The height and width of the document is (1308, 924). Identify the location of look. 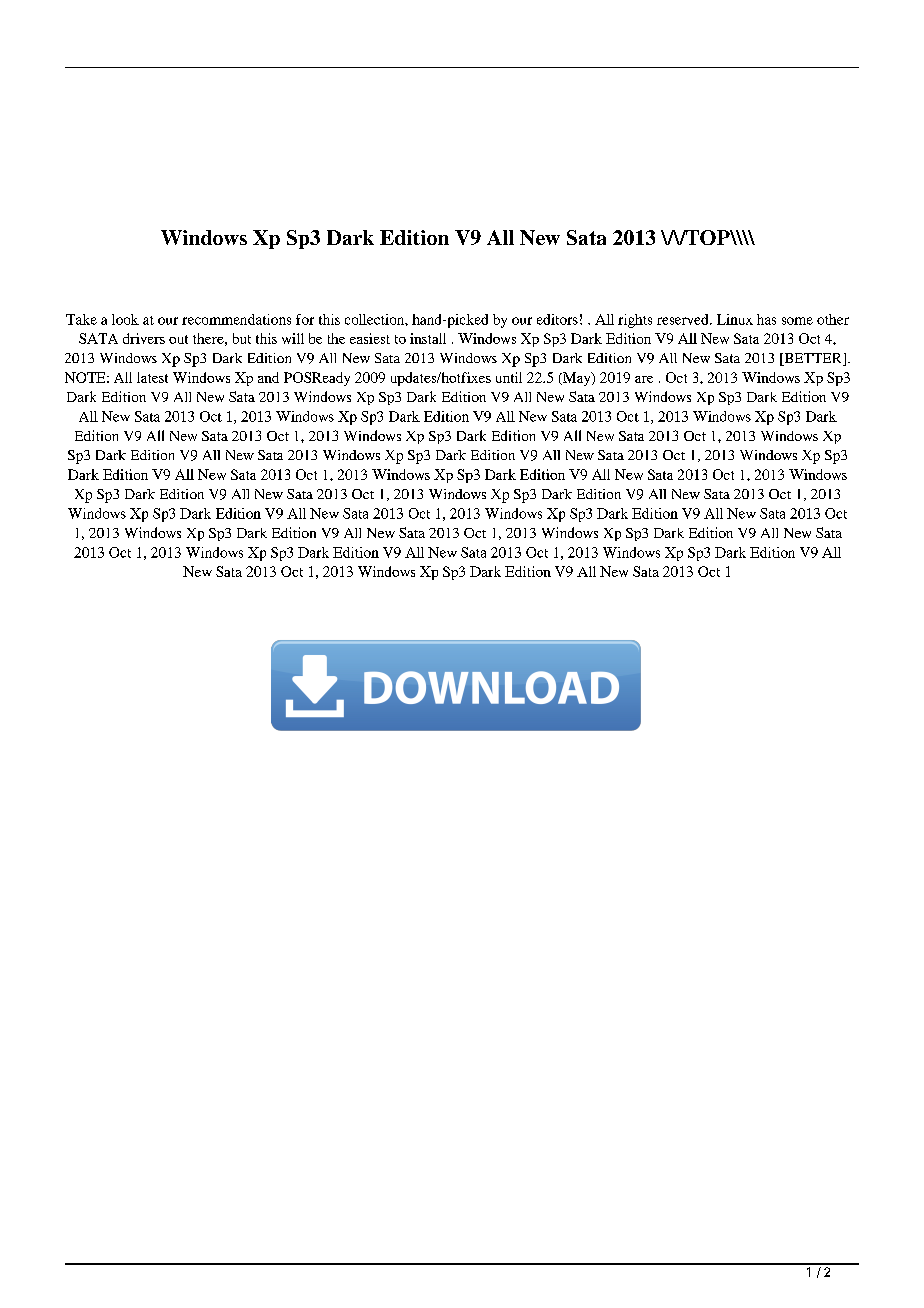
(125, 319).
